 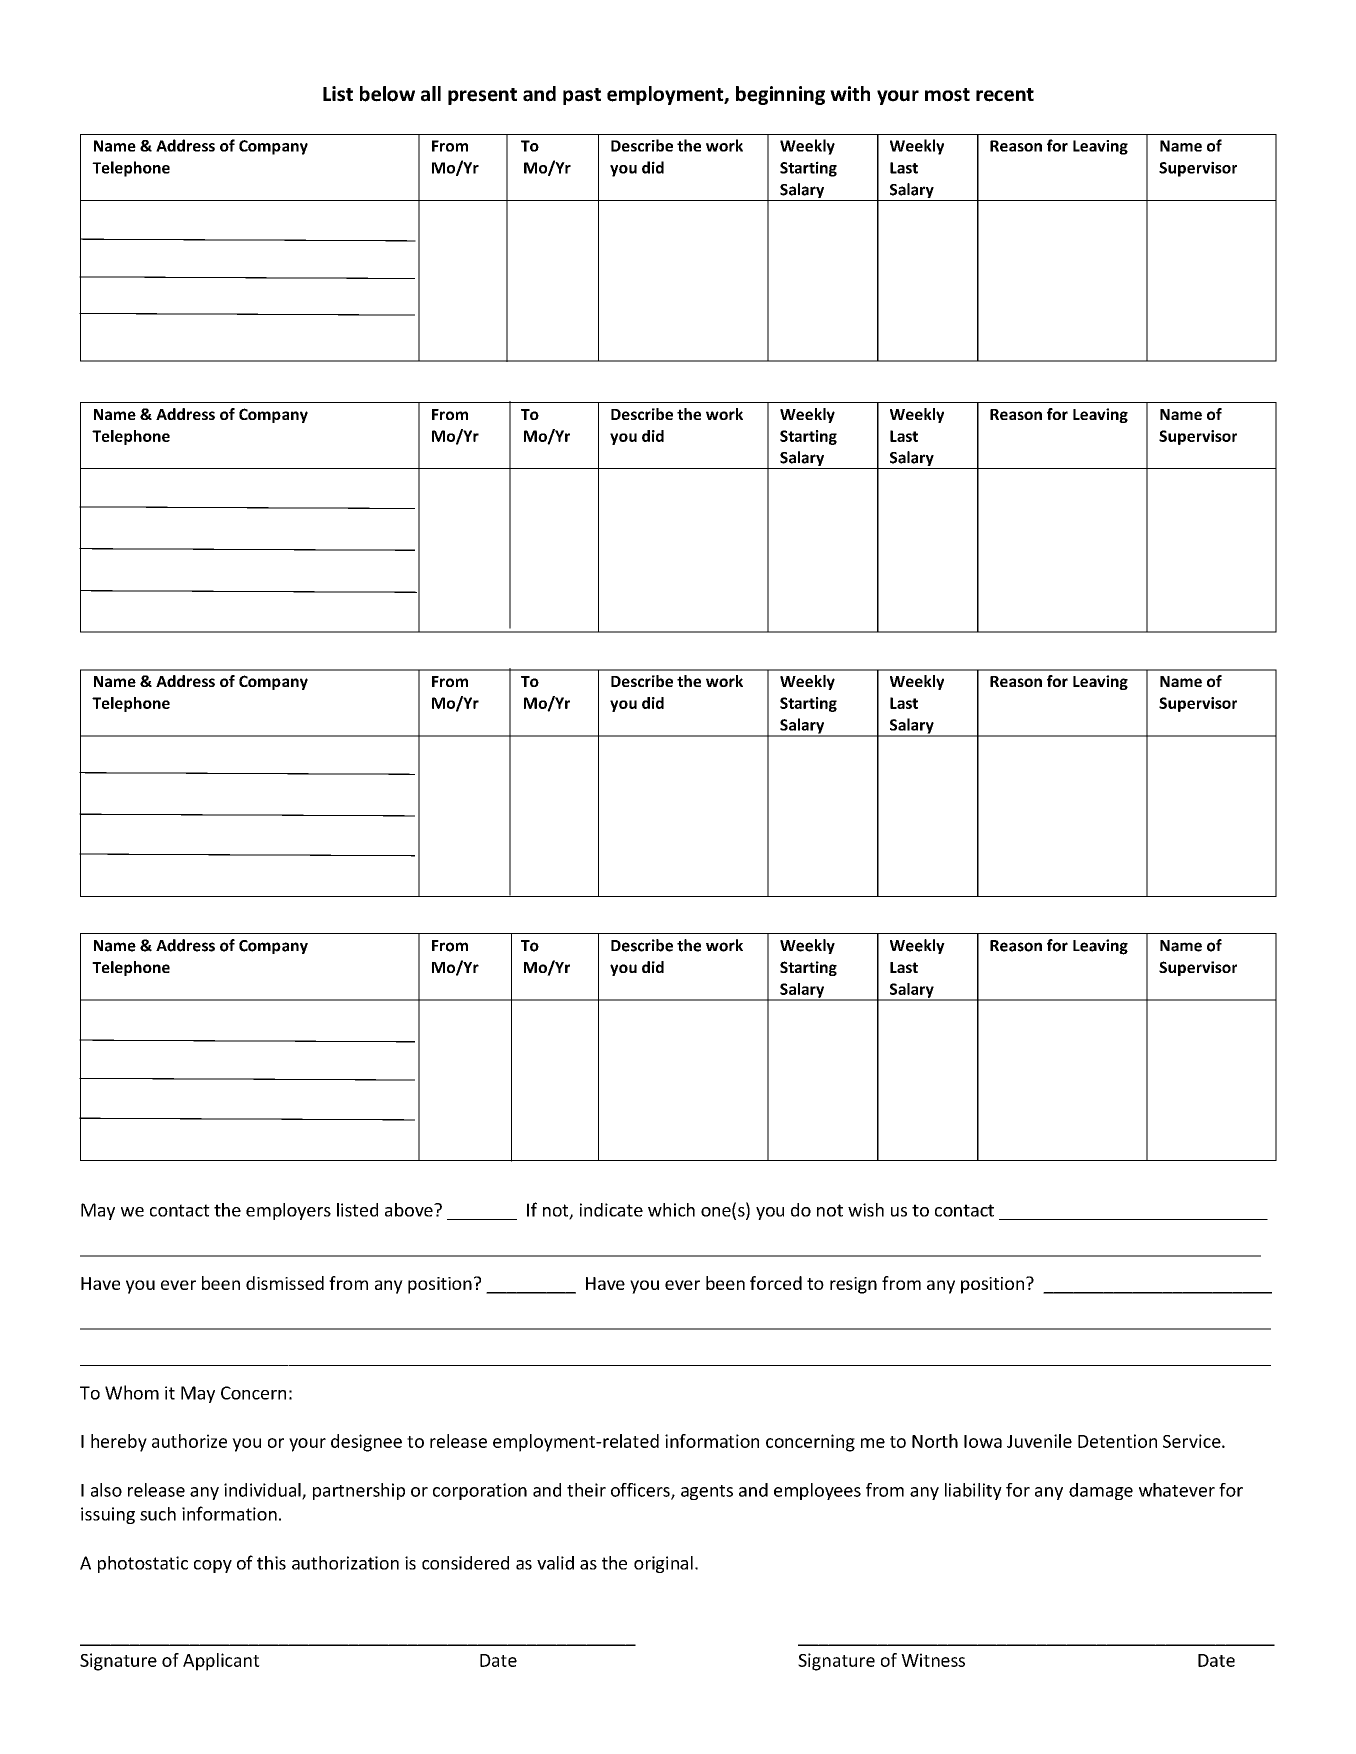 I want to click on Witness, so click(x=933, y=1660).
